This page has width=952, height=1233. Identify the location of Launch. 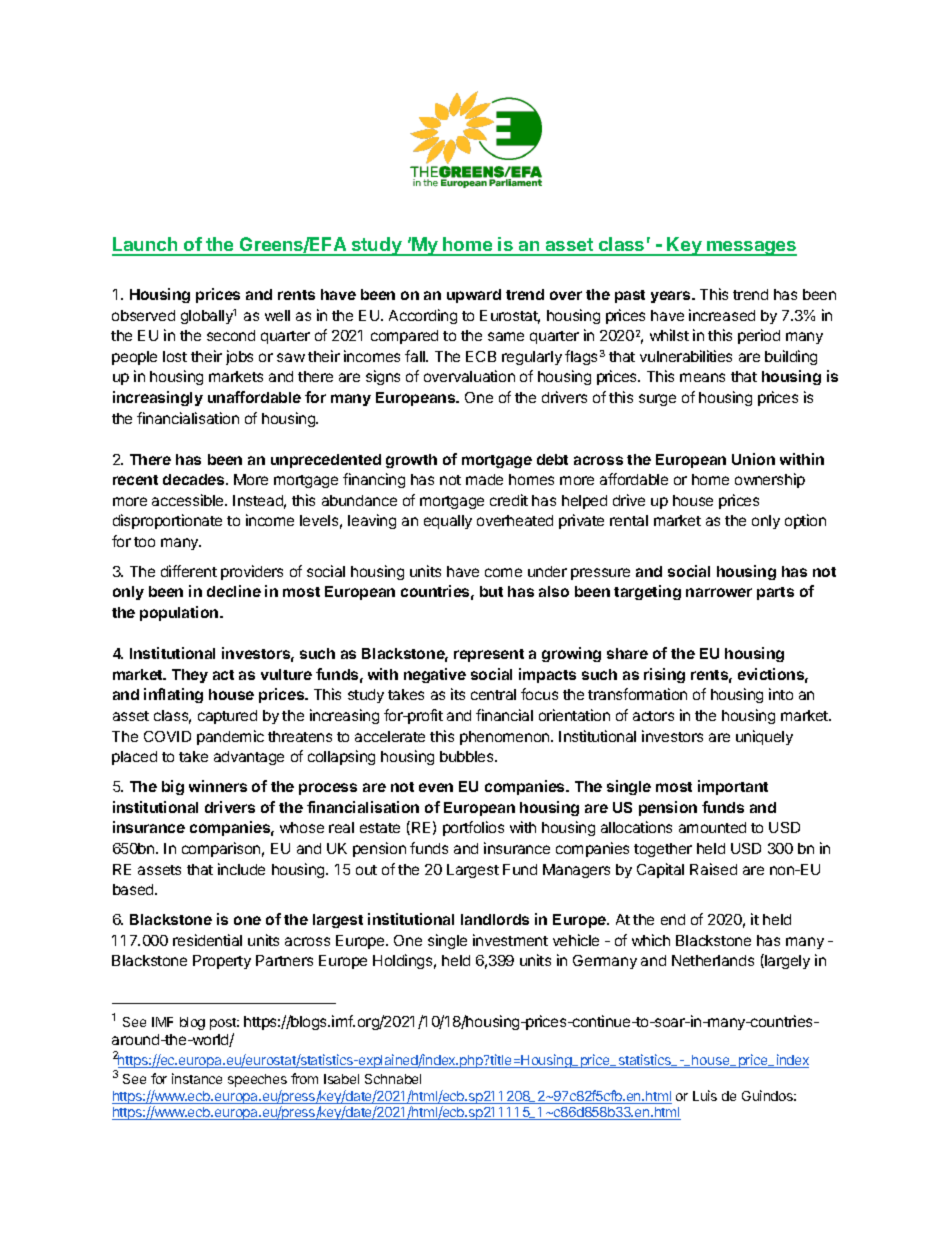
(146, 246).
